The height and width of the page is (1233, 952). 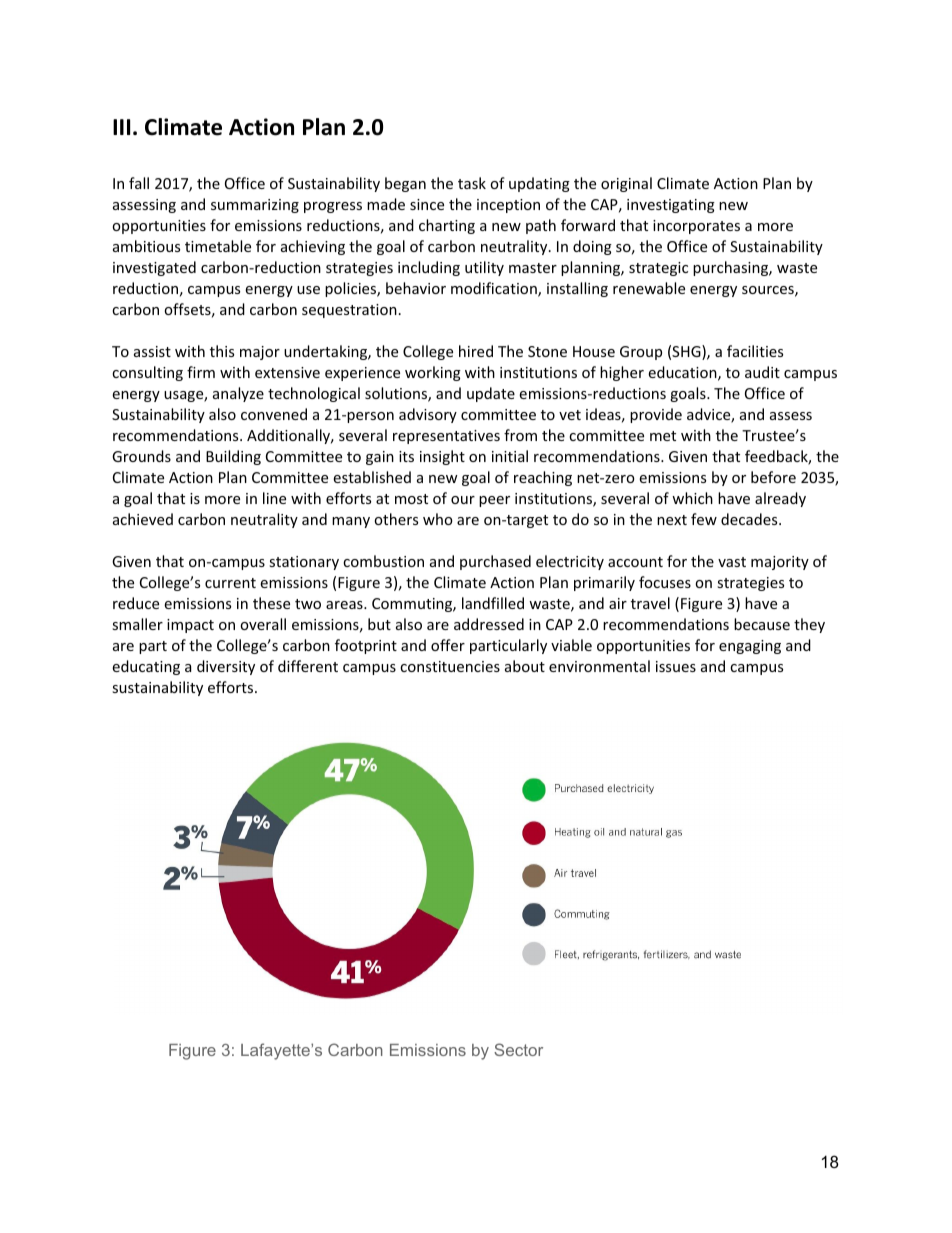 I want to click on fall, so click(x=139, y=183).
